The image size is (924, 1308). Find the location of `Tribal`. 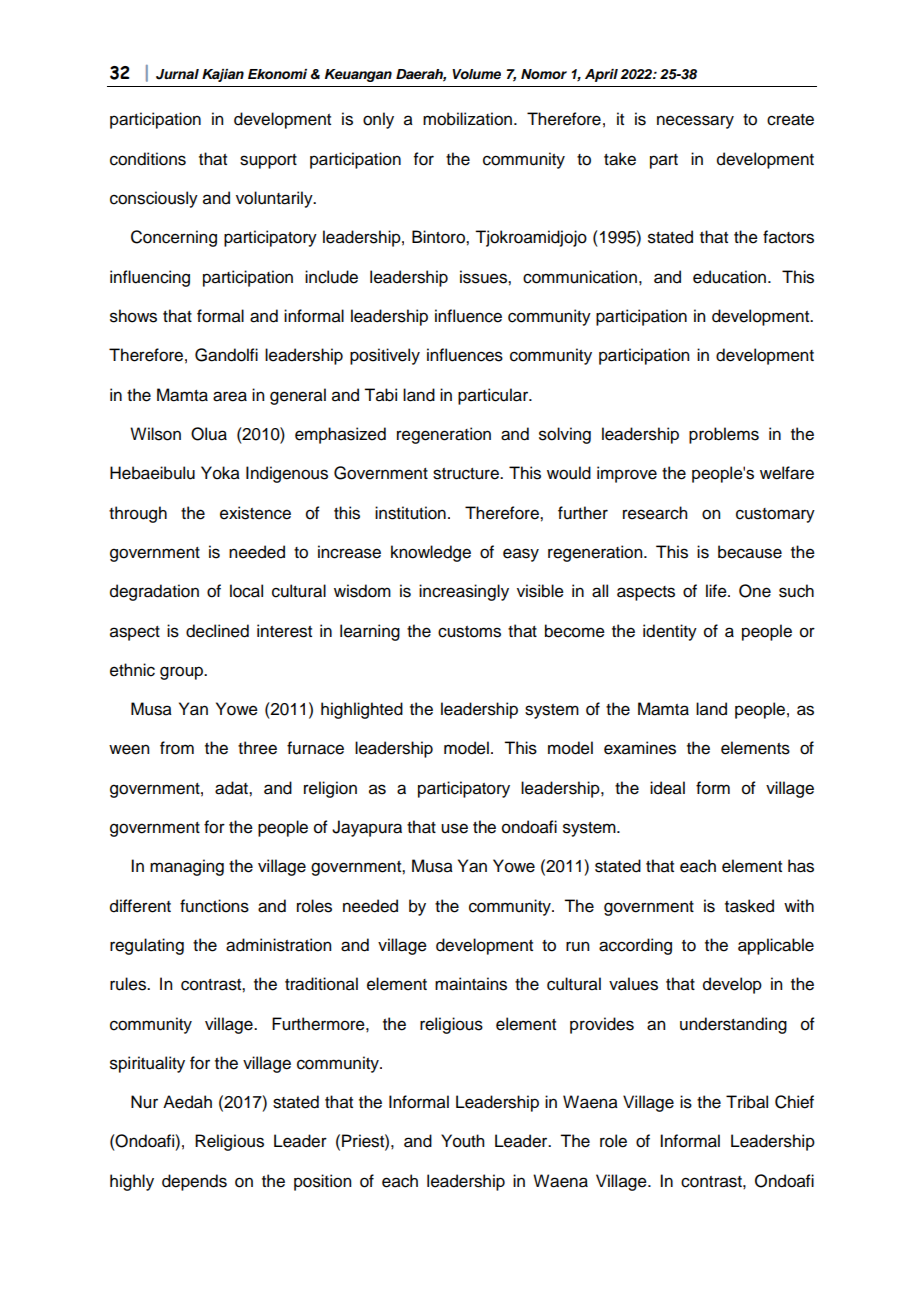

Tribal is located at coordinates (747, 1102).
